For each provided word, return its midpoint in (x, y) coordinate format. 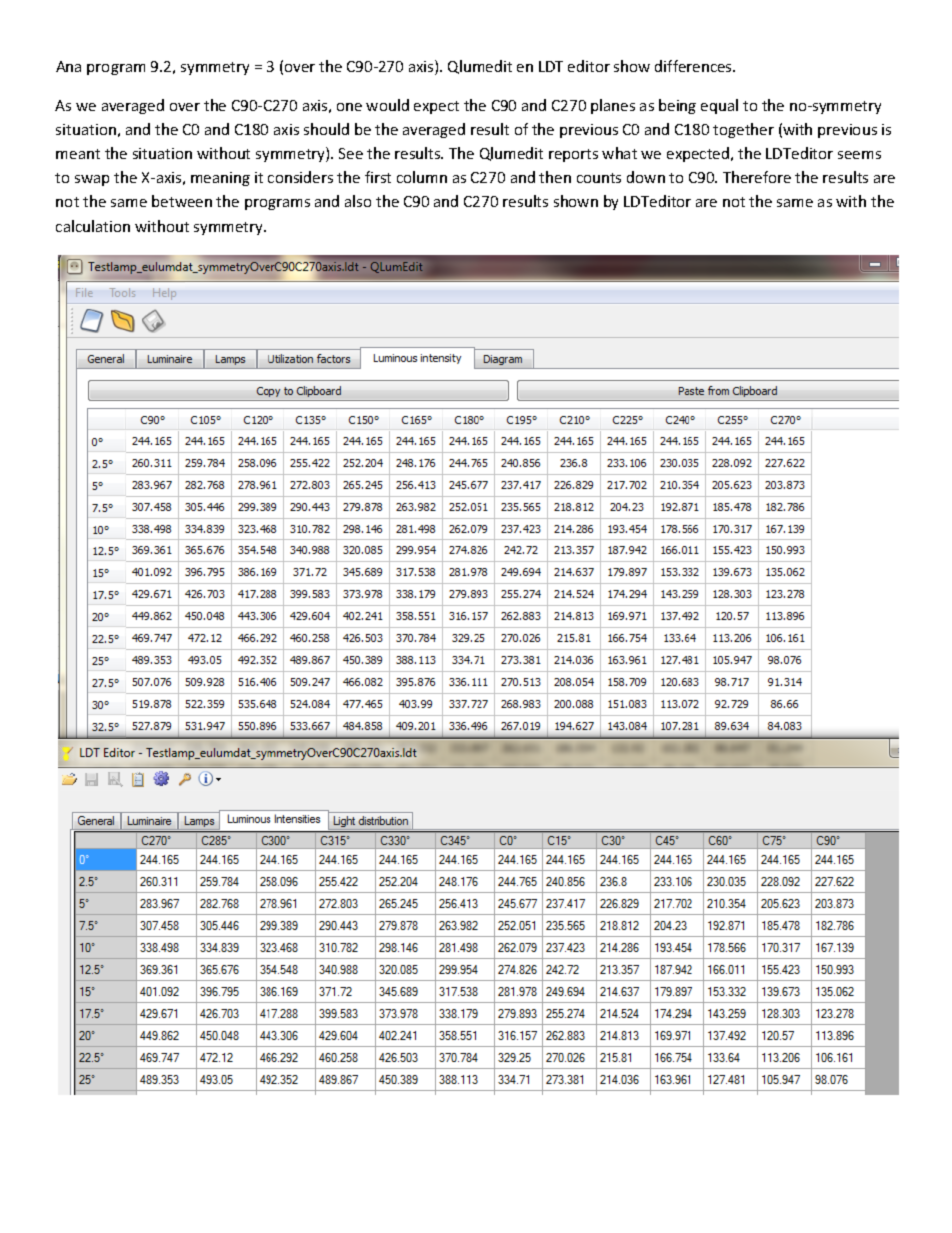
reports (573, 155)
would (387, 105)
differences (694, 66)
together (743, 130)
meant (78, 154)
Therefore (757, 177)
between (182, 201)
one (349, 107)
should (326, 129)
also (358, 201)
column (422, 177)
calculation (93, 226)
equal (719, 106)
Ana (68, 66)
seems (859, 155)
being (677, 106)
